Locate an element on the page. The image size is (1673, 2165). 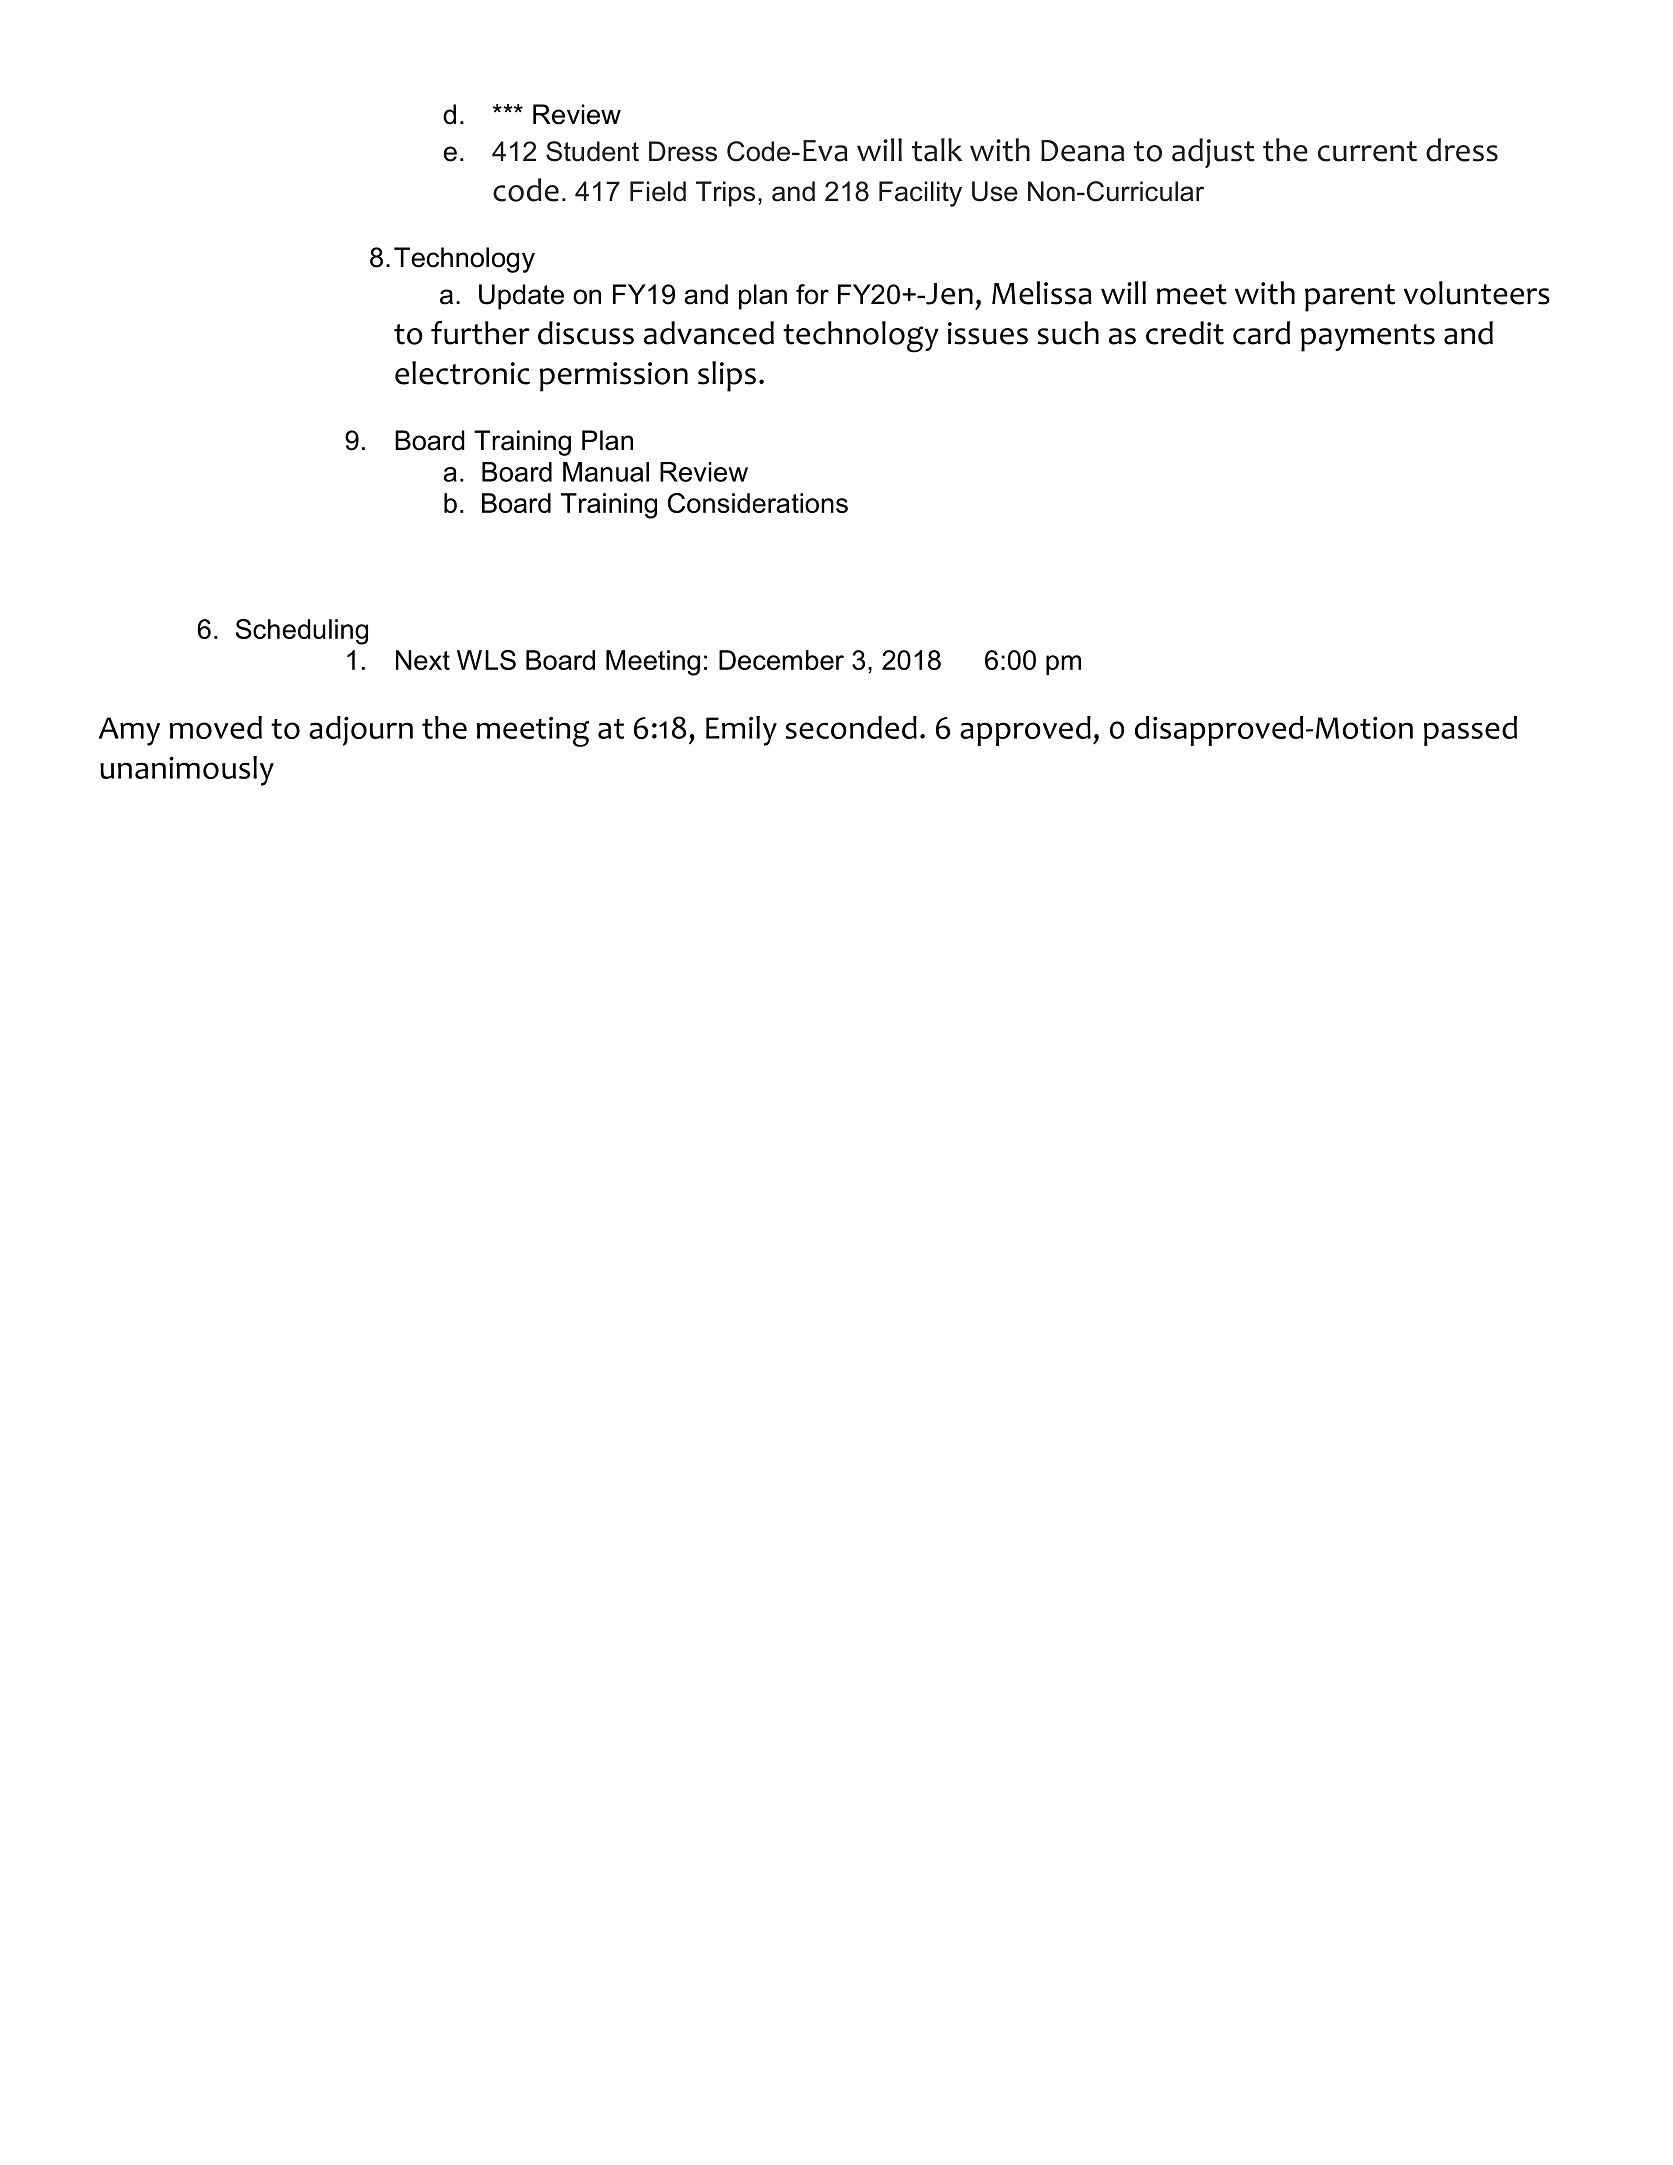
passed is located at coordinates (1470, 731).
